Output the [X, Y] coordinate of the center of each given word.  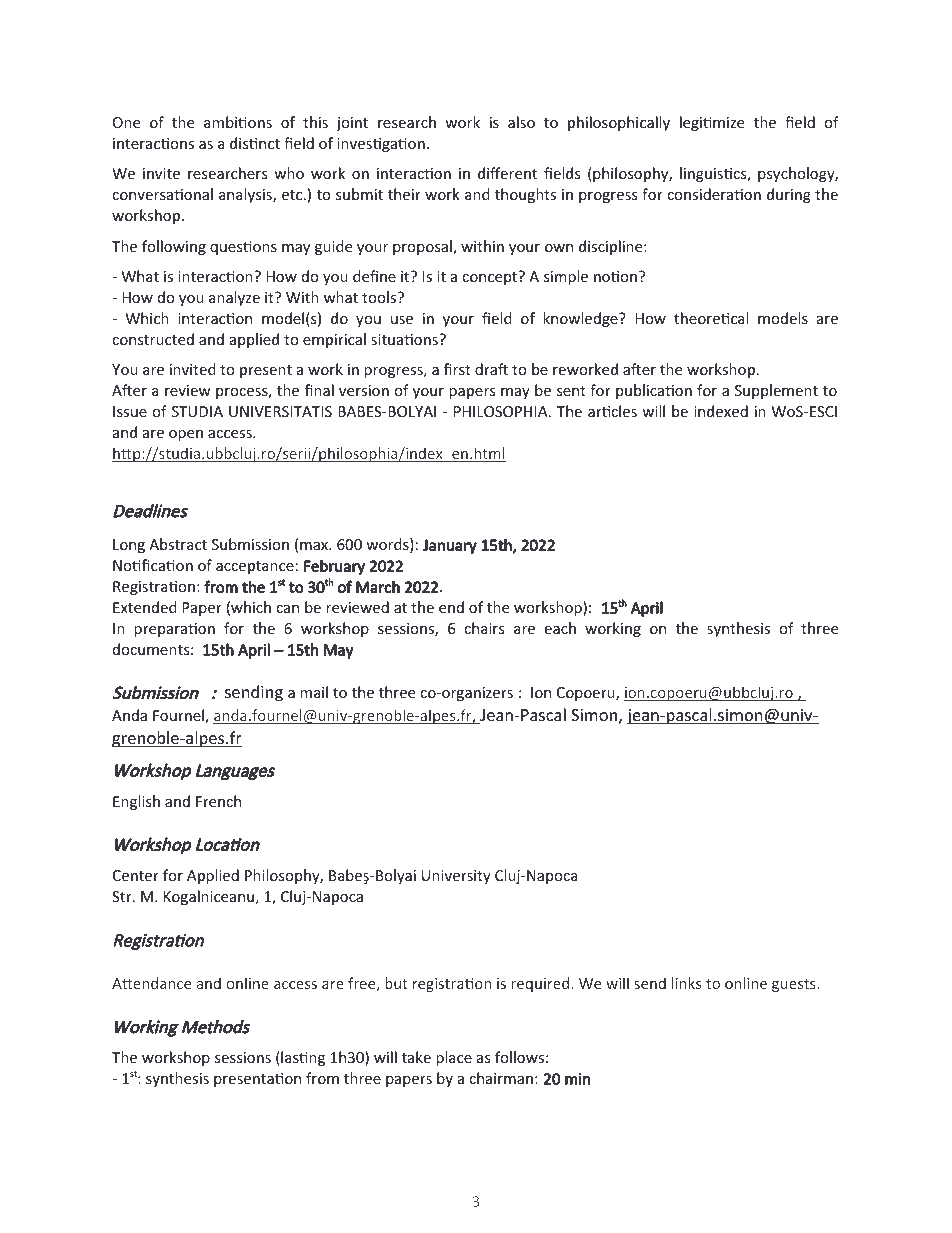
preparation [174, 630]
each [560, 628]
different [507, 173]
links [686, 983]
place [454, 1058]
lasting [302, 1058]
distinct [255, 143]
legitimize [712, 123]
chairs [484, 628]
